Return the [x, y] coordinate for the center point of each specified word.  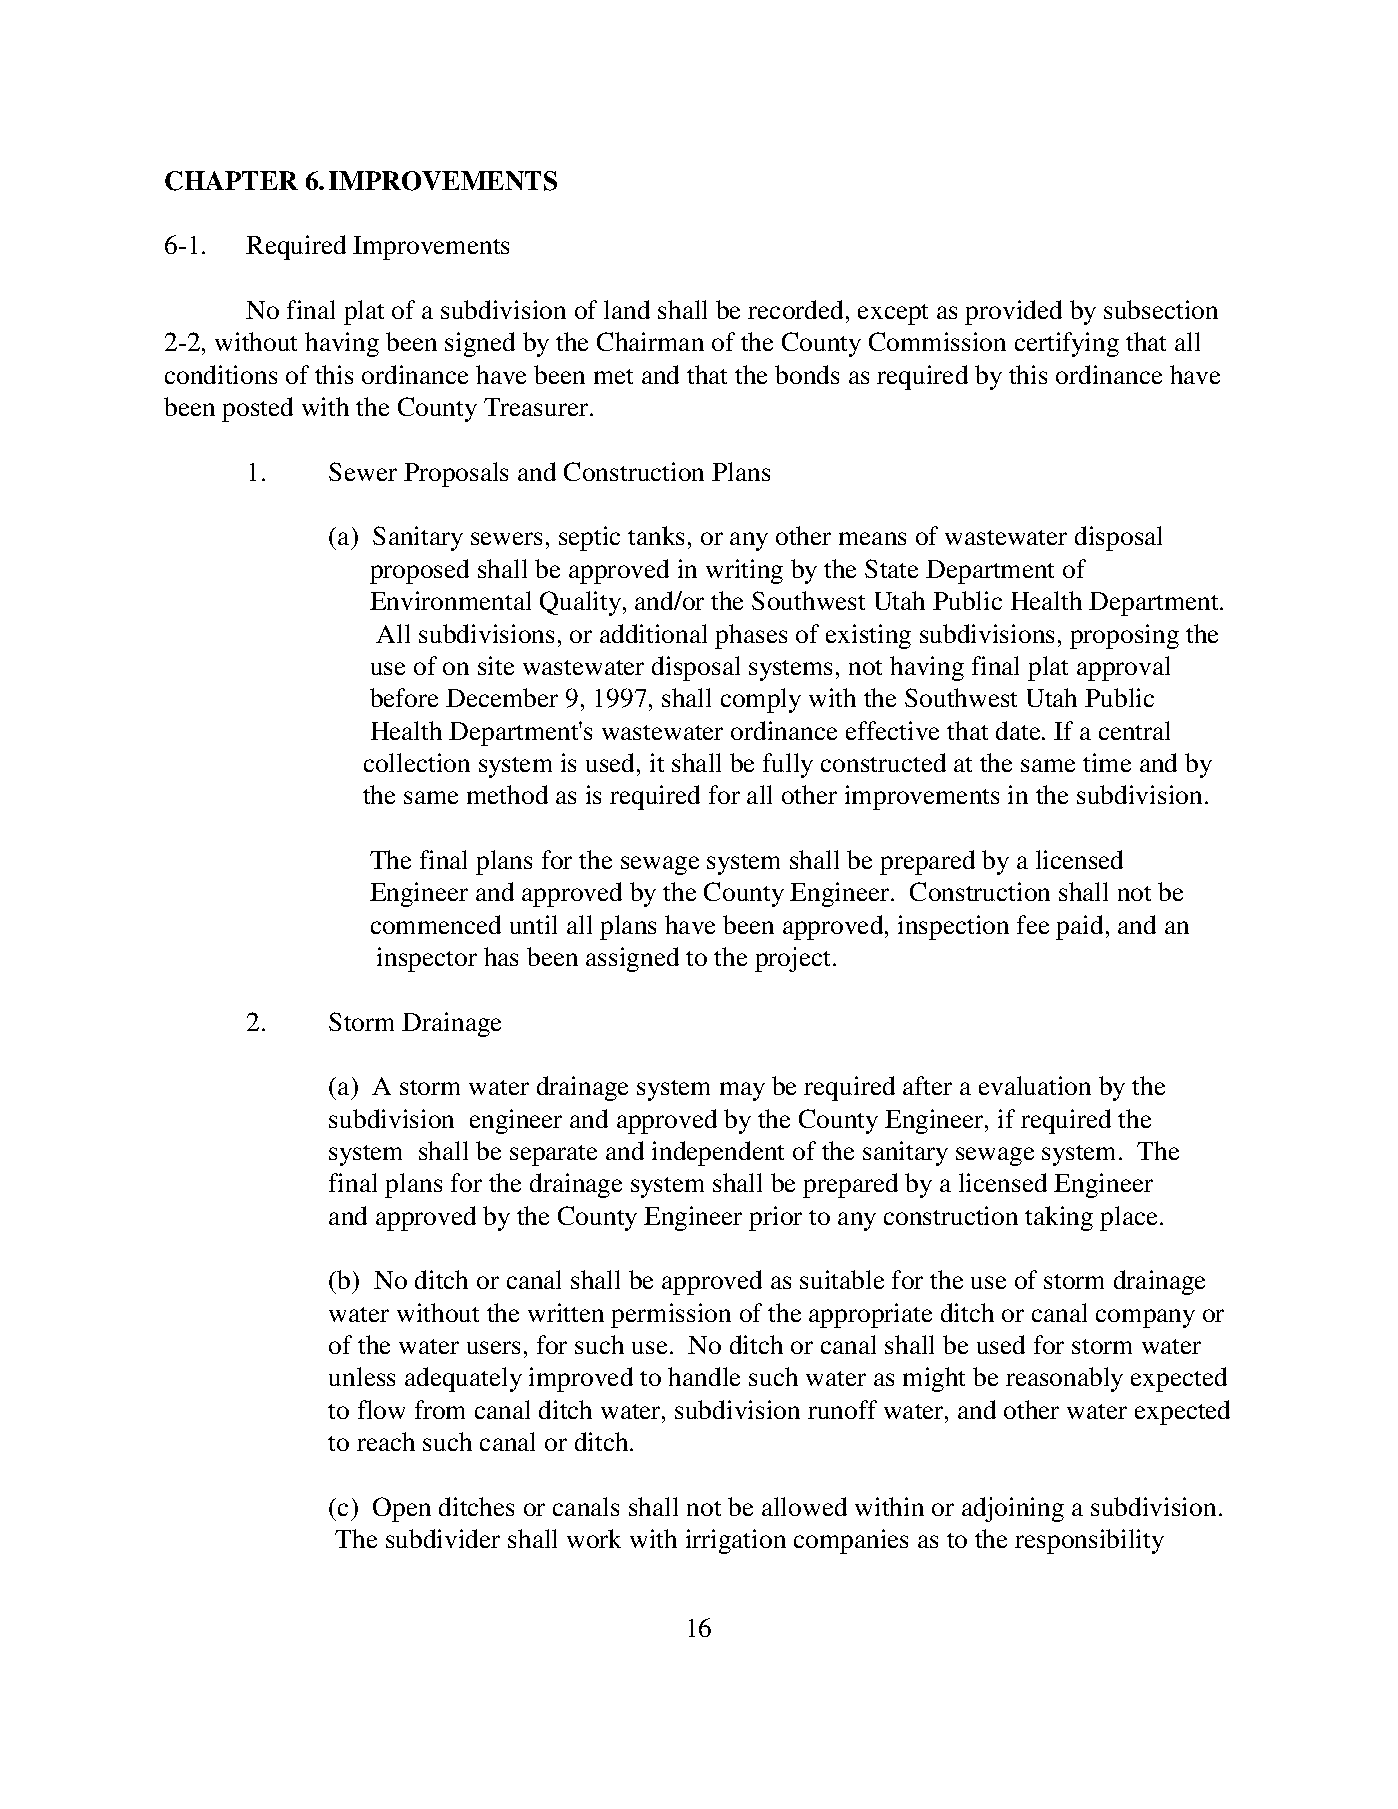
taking [1059, 1218]
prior [775, 1218]
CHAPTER [231, 181]
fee [1033, 924]
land [627, 309]
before [404, 697]
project [794, 959]
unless [362, 1376]
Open [402, 1509]
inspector [427, 959]
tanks [656, 535]
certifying [1067, 344]
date [1019, 730]
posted [257, 409]
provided [1013, 312]
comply [761, 700]
